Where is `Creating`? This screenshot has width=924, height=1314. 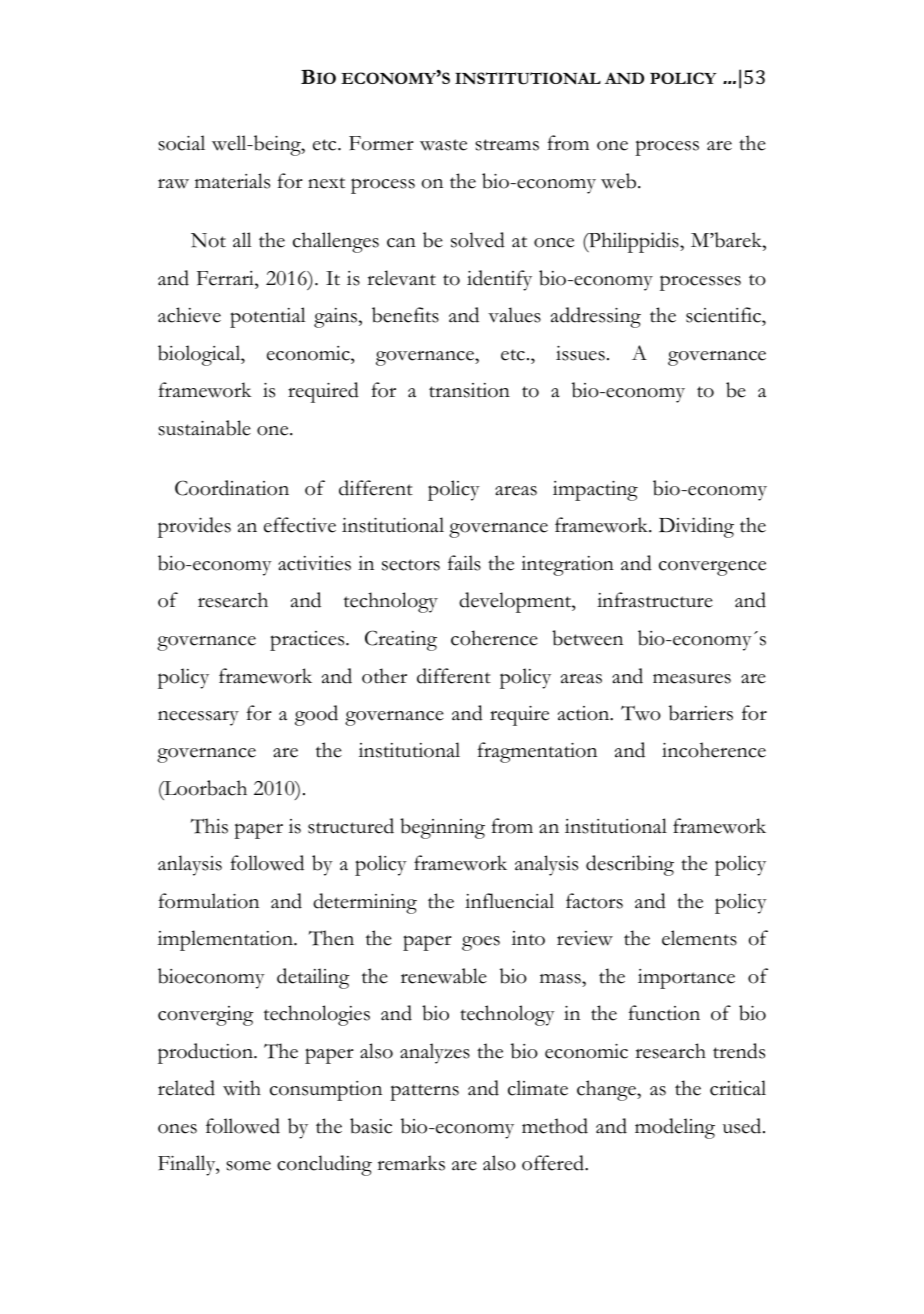 Creating is located at coordinates (401, 640).
